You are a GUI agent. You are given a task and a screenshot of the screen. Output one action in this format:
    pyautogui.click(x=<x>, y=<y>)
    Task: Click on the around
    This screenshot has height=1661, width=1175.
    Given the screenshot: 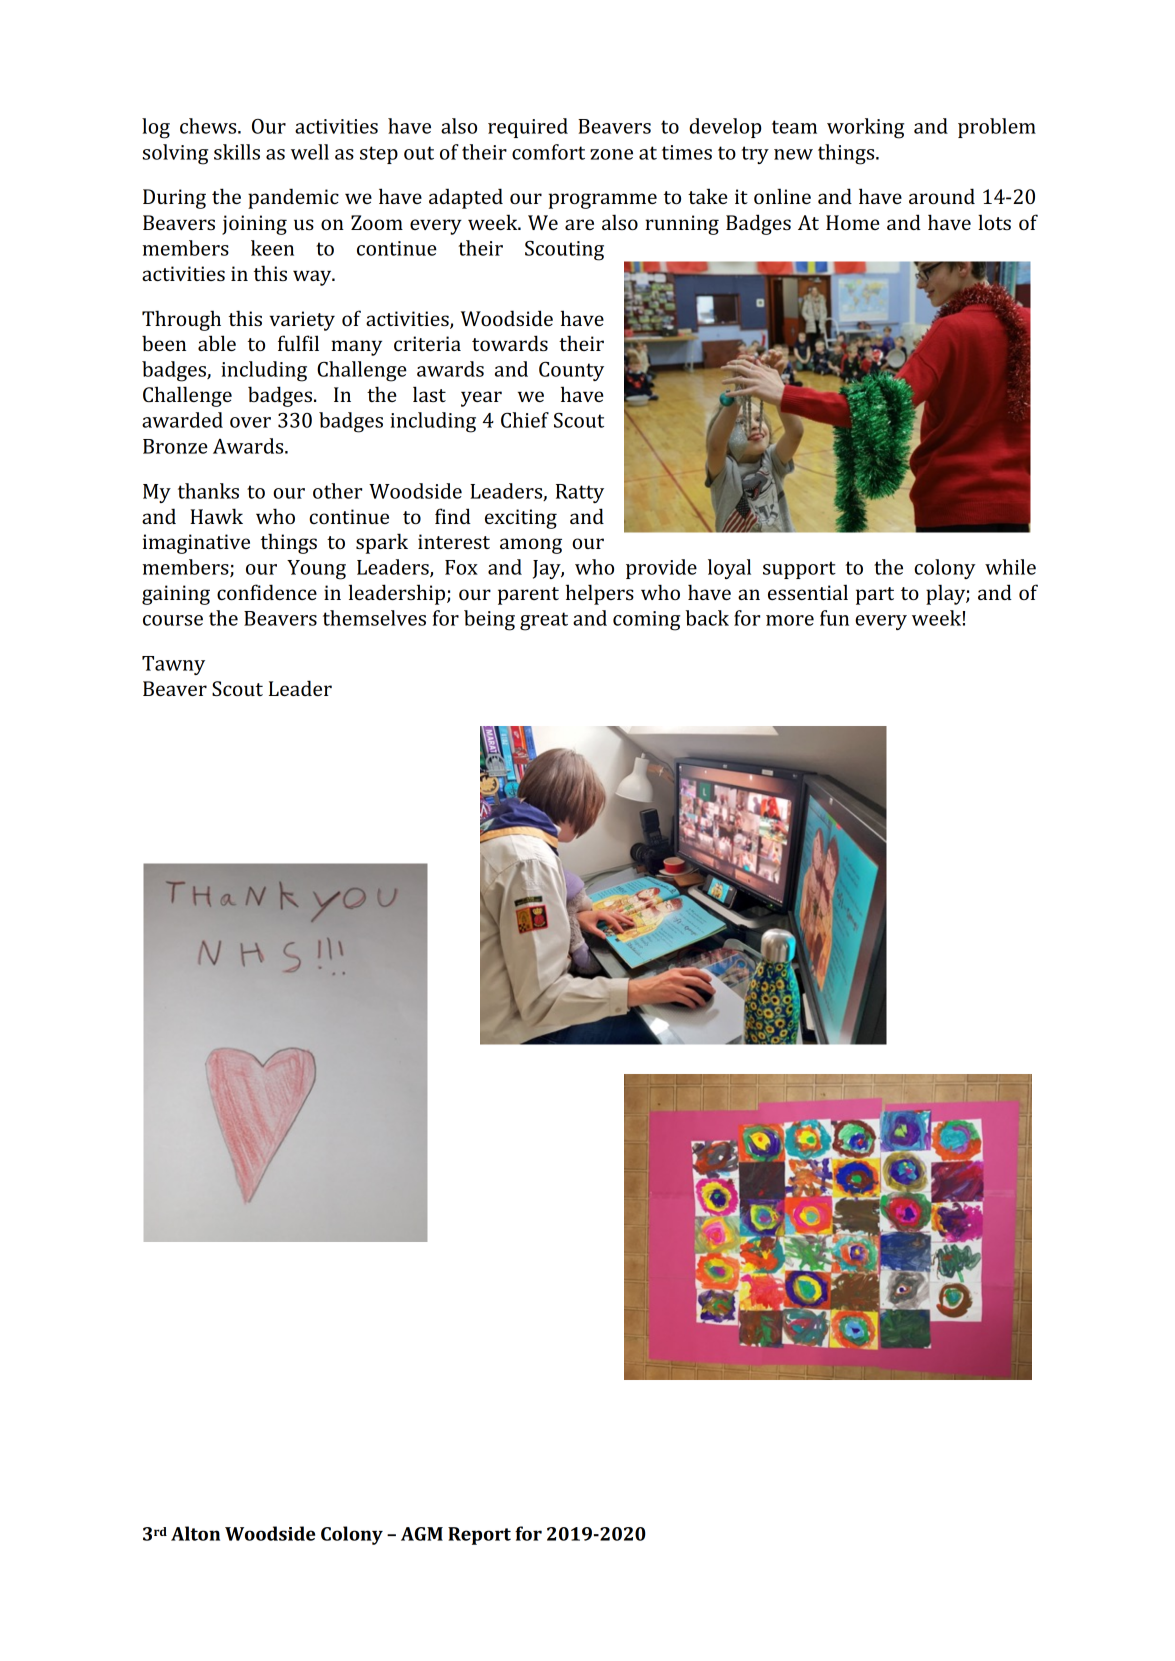 What is the action you would take?
    pyautogui.click(x=942, y=196)
